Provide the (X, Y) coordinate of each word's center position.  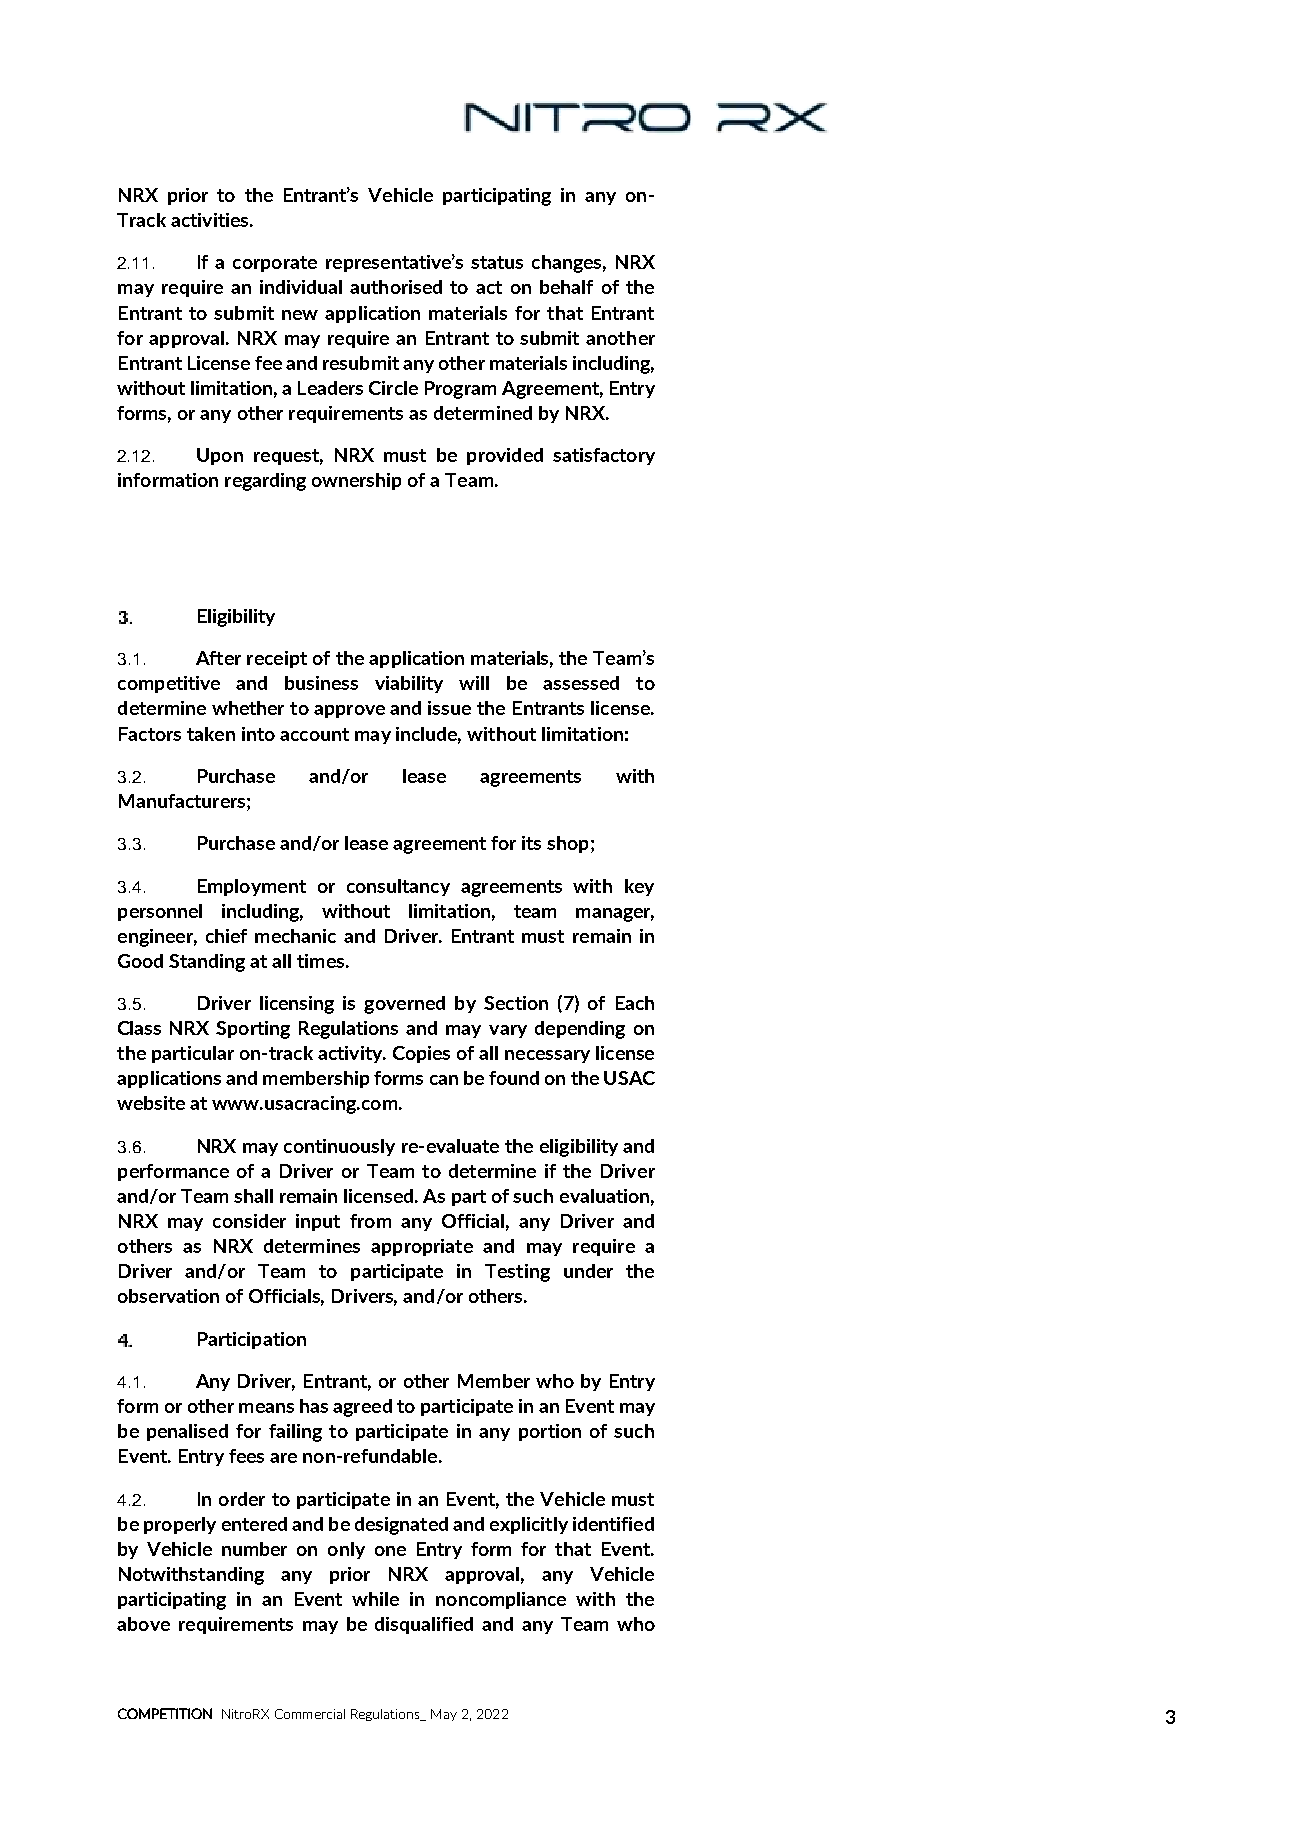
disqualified (424, 1625)
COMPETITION (165, 1713)
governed (404, 1005)
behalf (566, 287)
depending (580, 1030)
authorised (396, 287)
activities (211, 220)
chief (226, 936)
